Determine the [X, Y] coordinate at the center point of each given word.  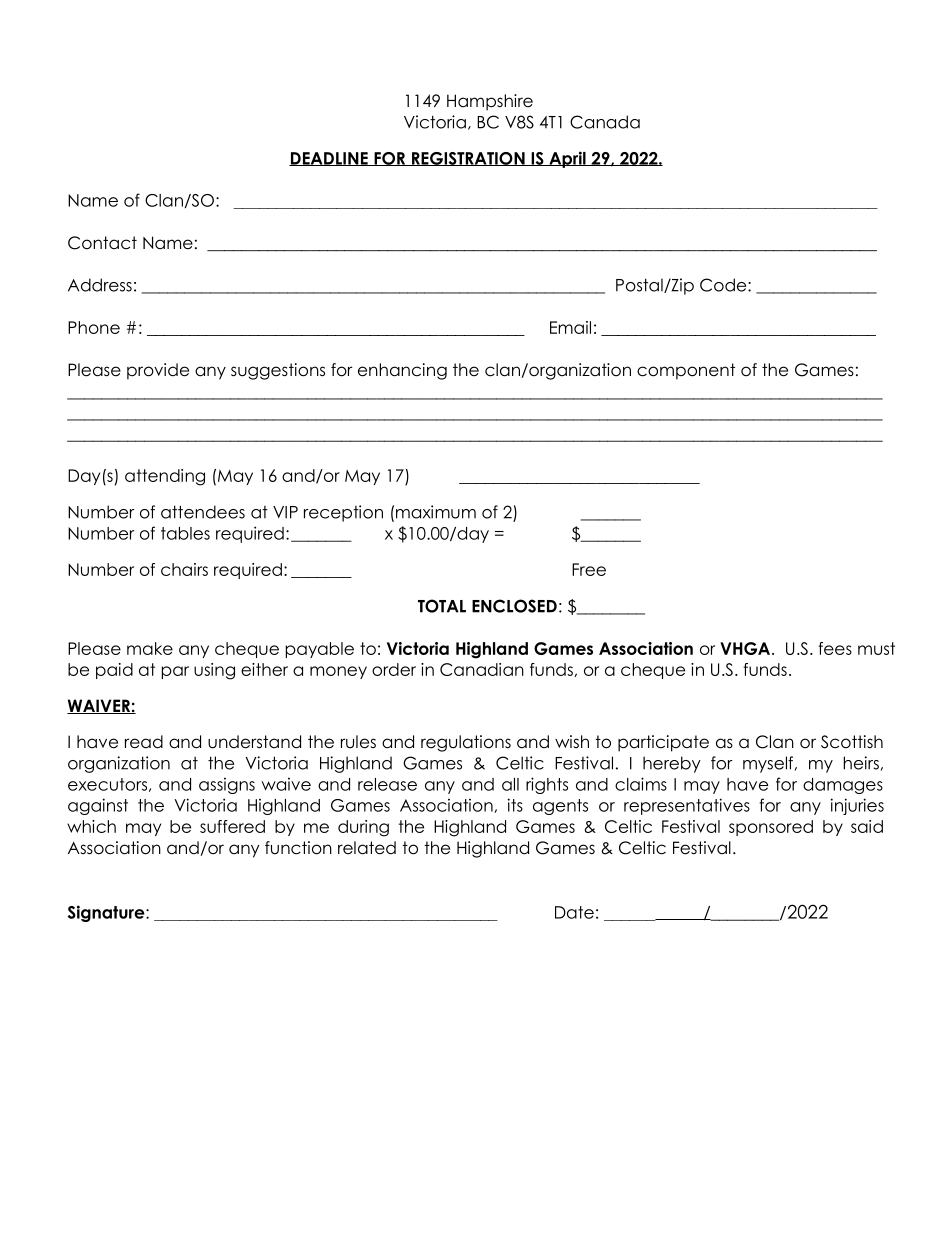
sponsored [771, 828]
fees [835, 648]
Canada [605, 122]
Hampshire [490, 102]
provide [158, 371]
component [686, 371]
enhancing [402, 371]
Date [574, 912]
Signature [107, 913]
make [150, 648]
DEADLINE [329, 159]
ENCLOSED [514, 606]
